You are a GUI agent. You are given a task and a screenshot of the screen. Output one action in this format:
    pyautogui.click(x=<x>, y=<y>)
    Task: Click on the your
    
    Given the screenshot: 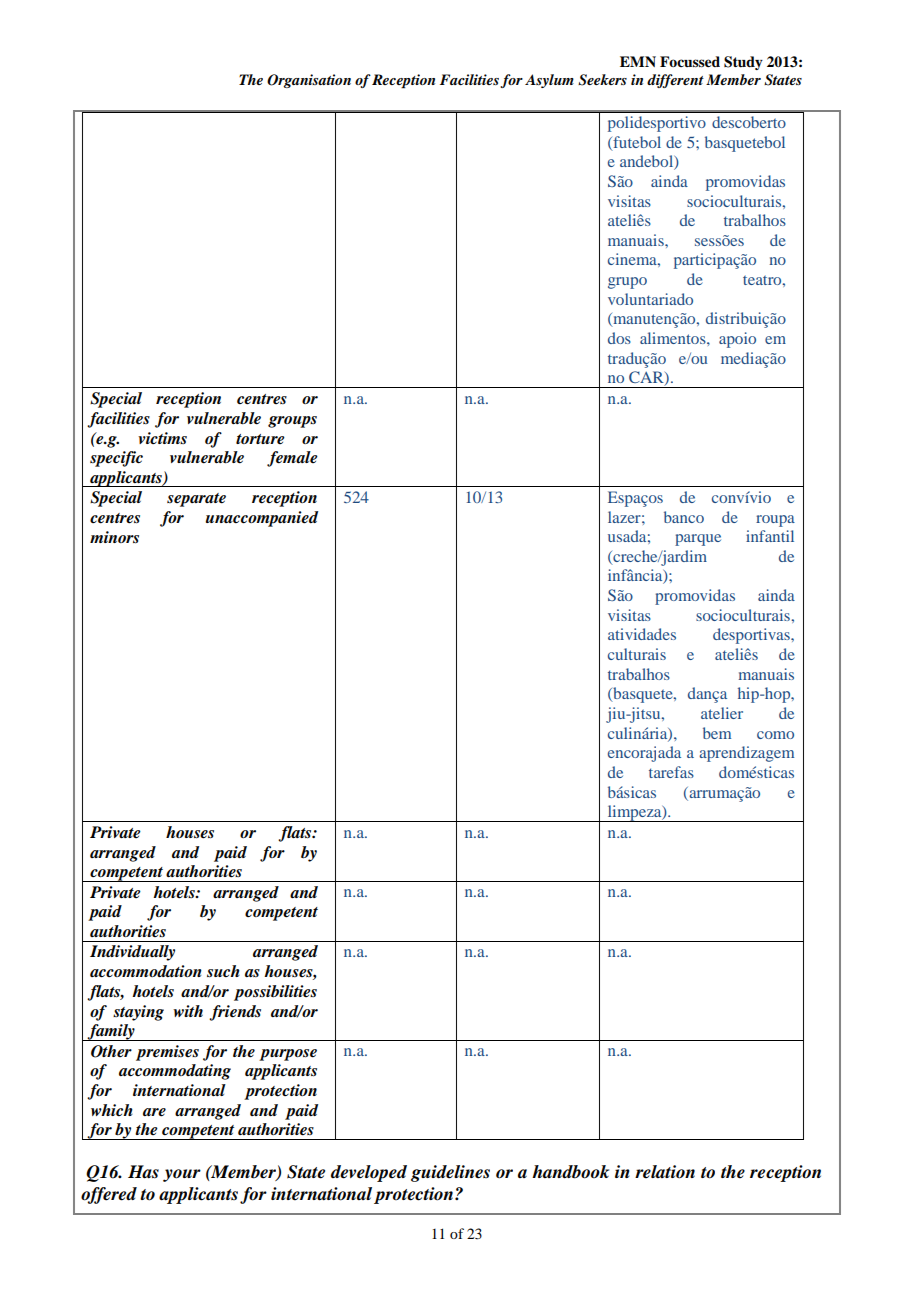 What is the action you would take?
    pyautogui.click(x=182, y=1175)
